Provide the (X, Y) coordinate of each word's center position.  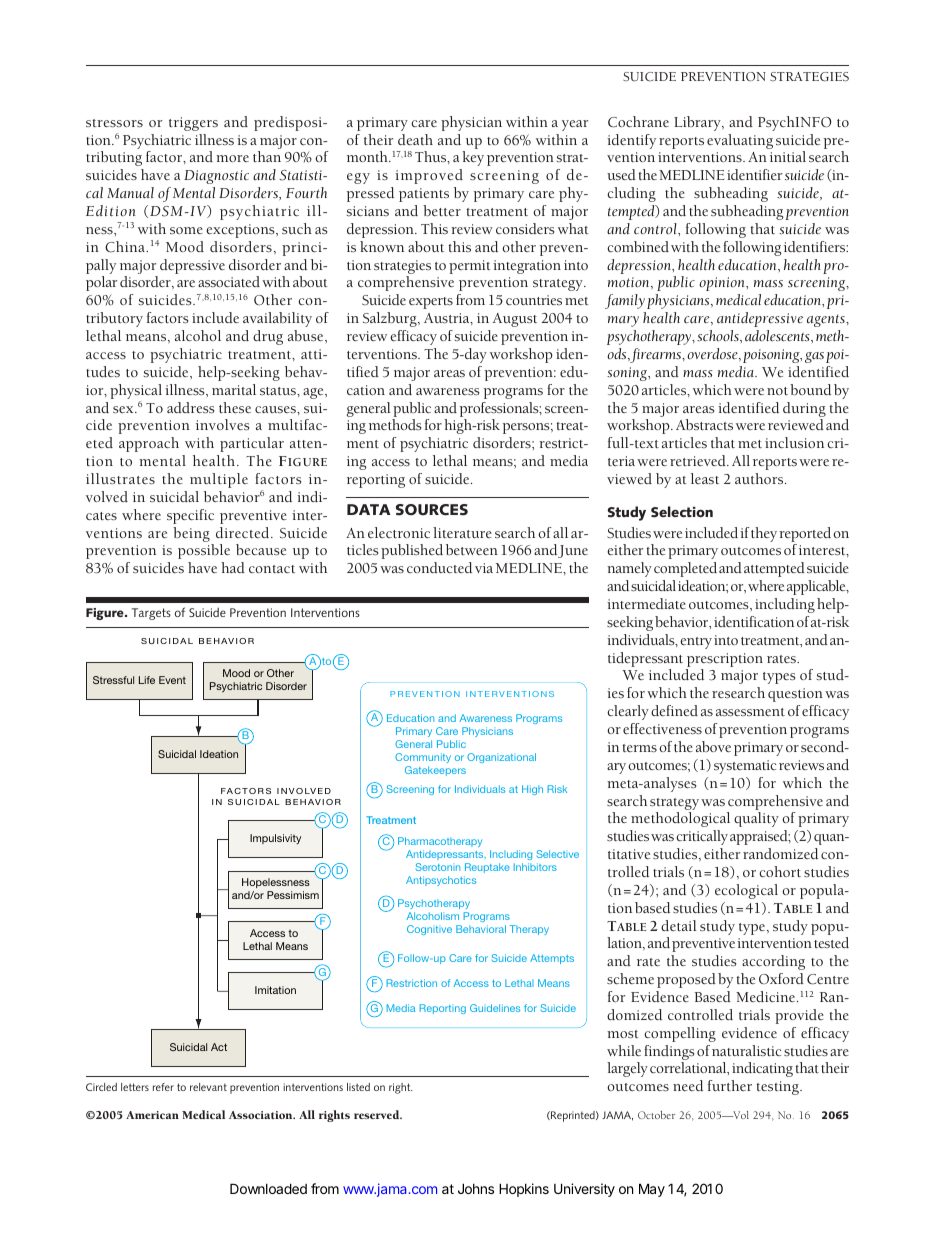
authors (760, 478)
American (152, 1115)
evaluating (740, 141)
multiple (219, 480)
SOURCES (432, 510)
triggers (193, 124)
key (473, 158)
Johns (476, 1188)
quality (756, 819)
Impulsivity (275, 839)
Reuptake (487, 868)
